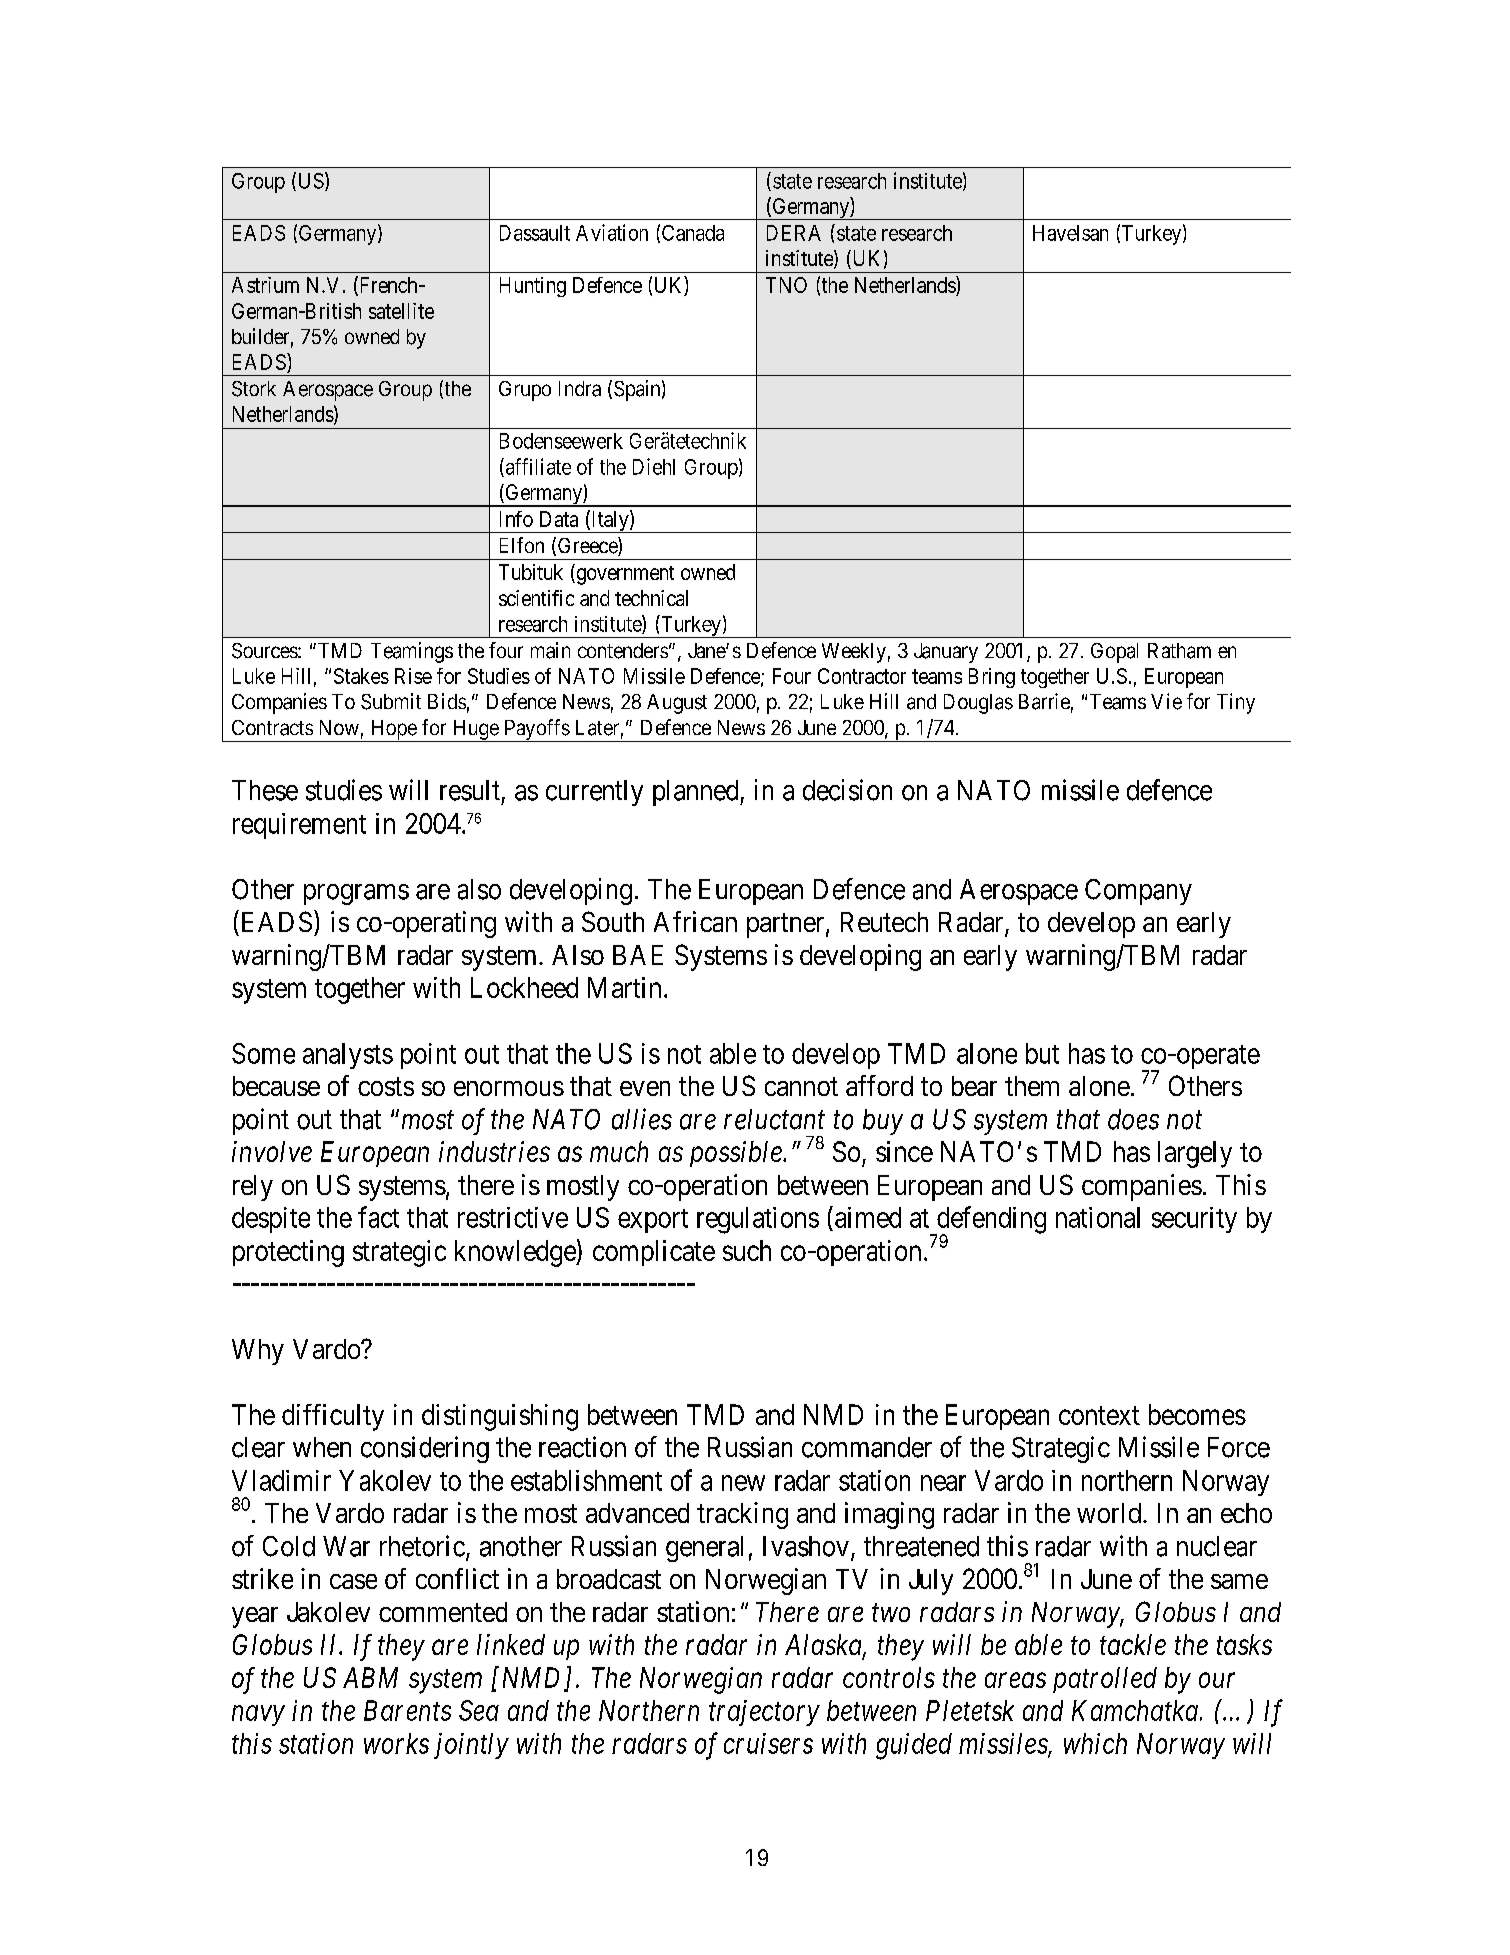  What do you see at coordinates (1114, 653) in the image?
I see `Gopal` at bounding box center [1114, 653].
